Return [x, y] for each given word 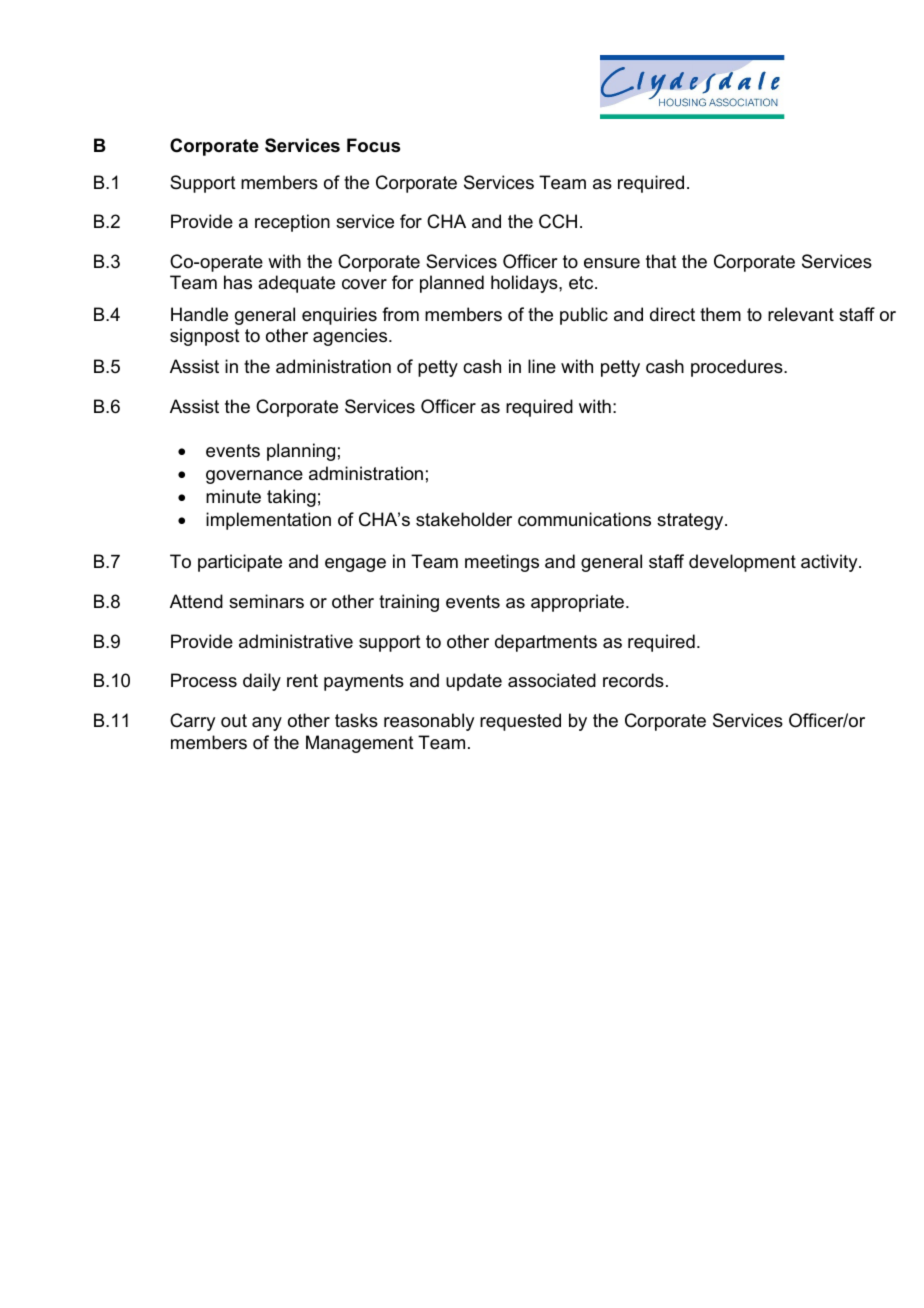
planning [301, 452]
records [633, 680]
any [267, 724]
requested [520, 722]
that [661, 261]
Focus [373, 145]
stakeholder [464, 519]
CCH [558, 221]
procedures [738, 368]
